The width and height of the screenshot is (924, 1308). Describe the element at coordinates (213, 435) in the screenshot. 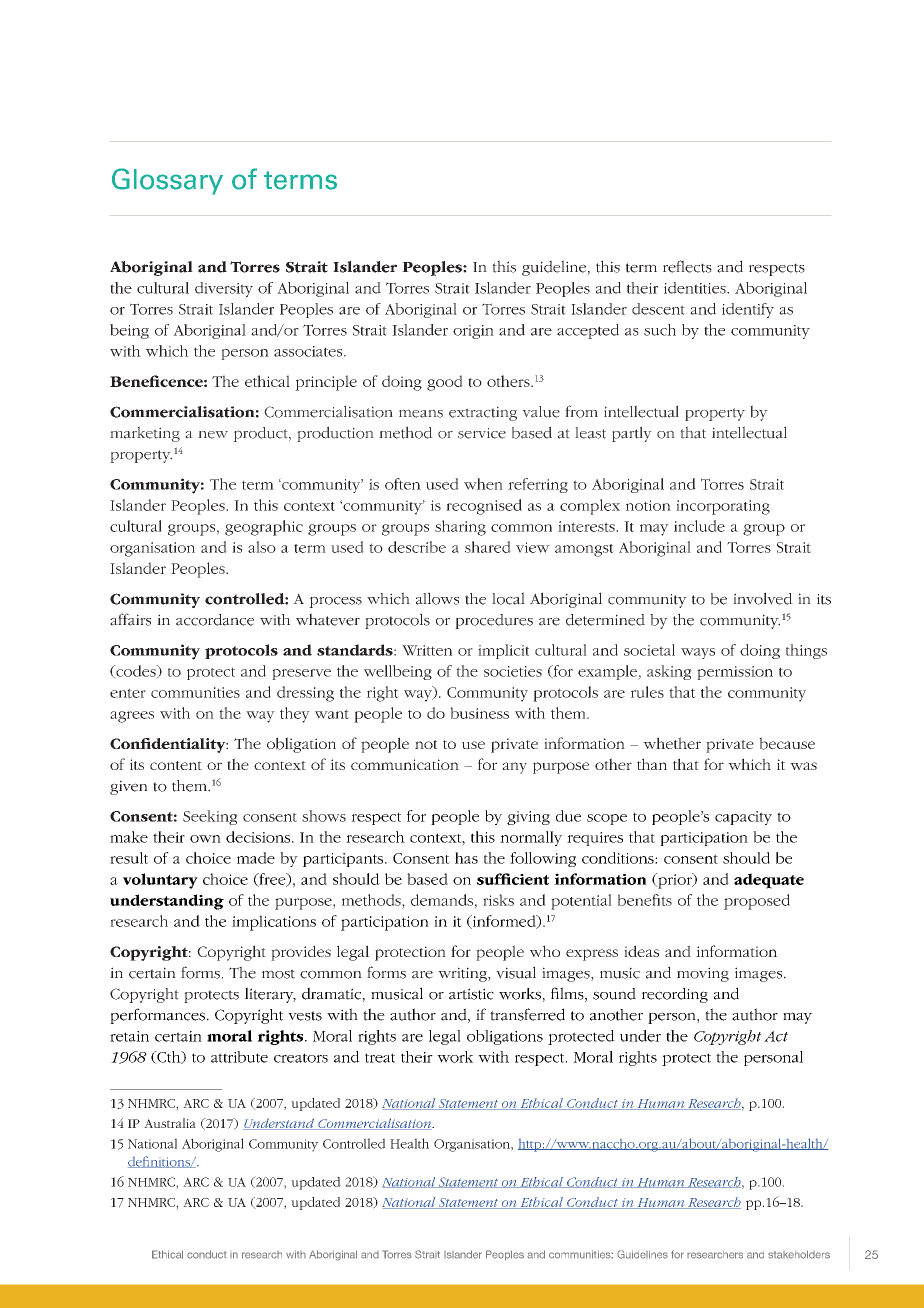

I see `new` at that location.
